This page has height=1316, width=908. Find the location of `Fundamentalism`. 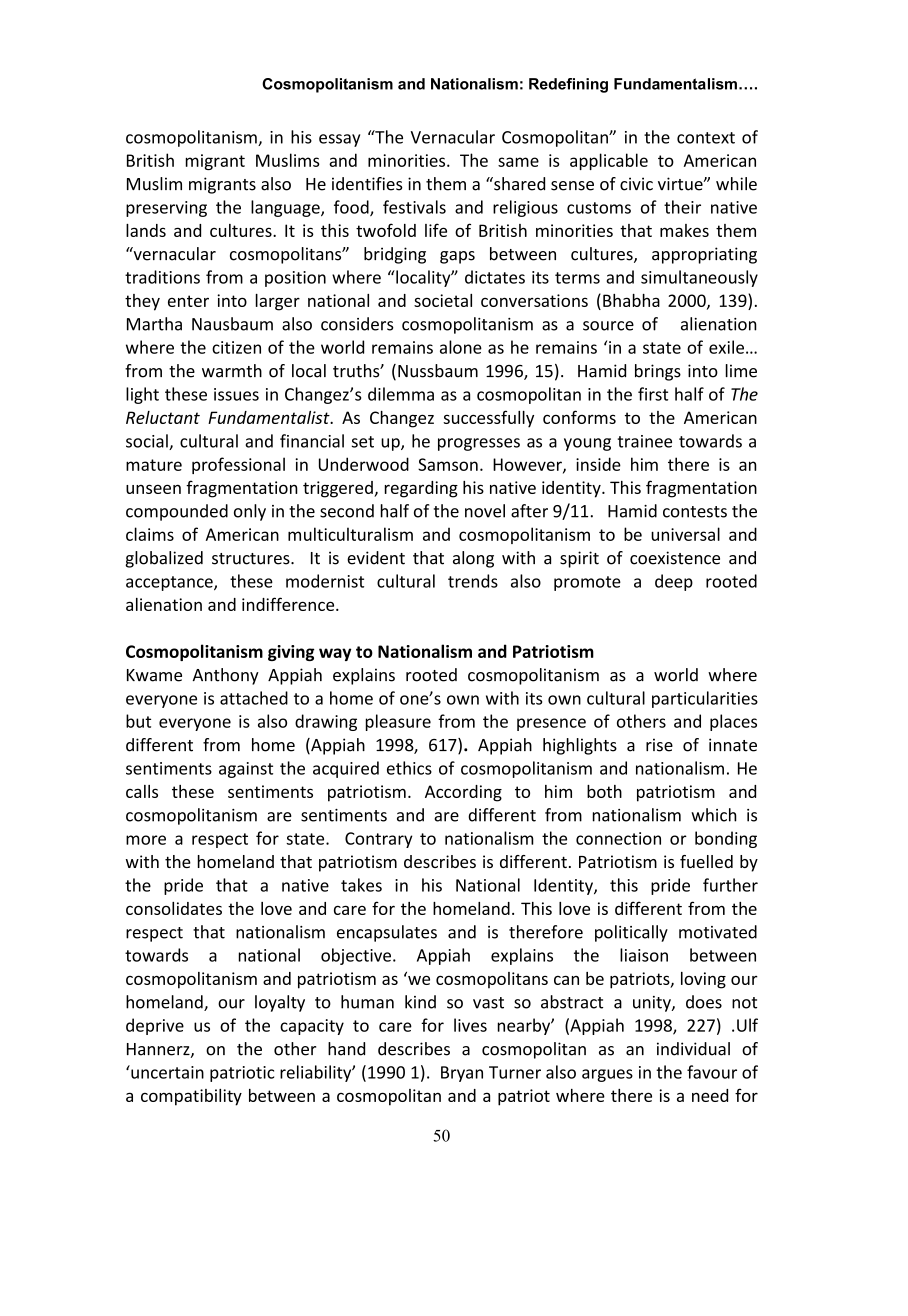

Fundamentalism is located at coordinates (675, 84).
